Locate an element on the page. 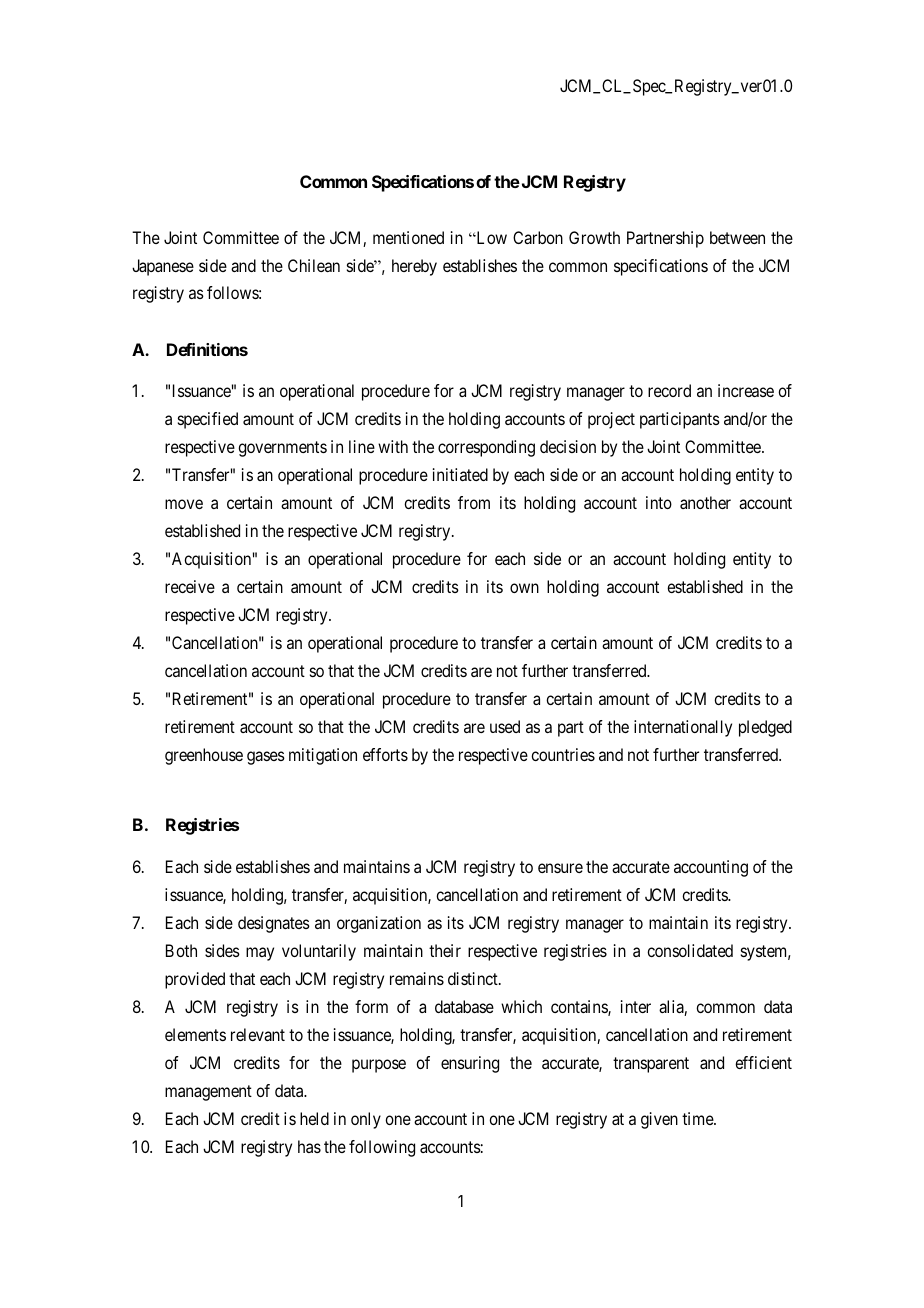  move is located at coordinates (184, 504).
